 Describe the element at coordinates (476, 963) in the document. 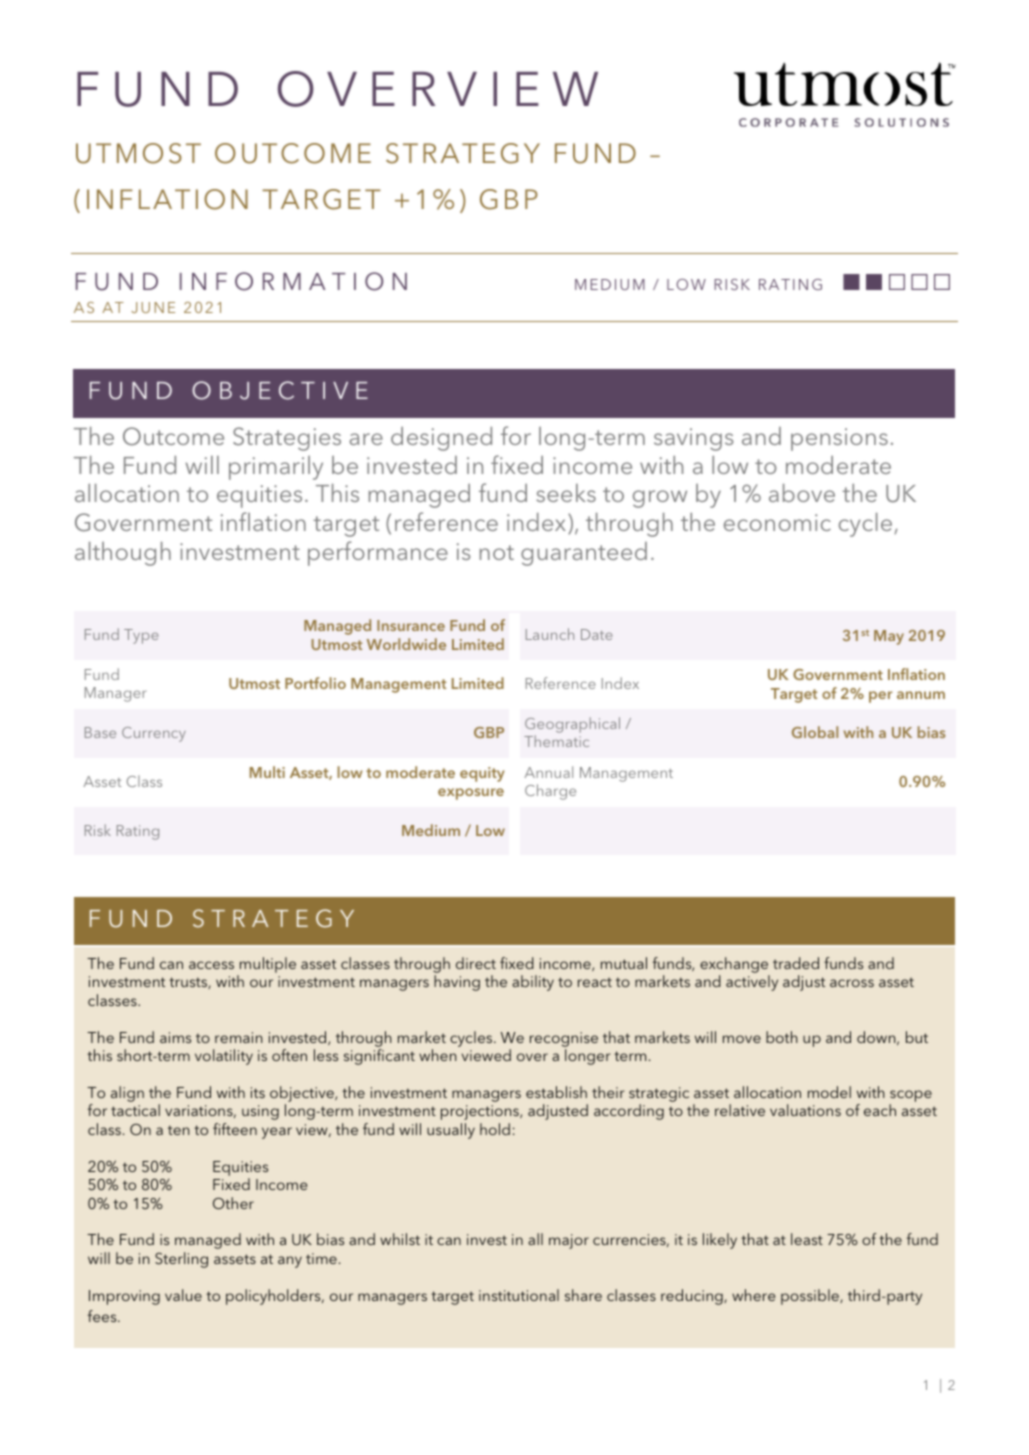

I see `direct` at that location.
